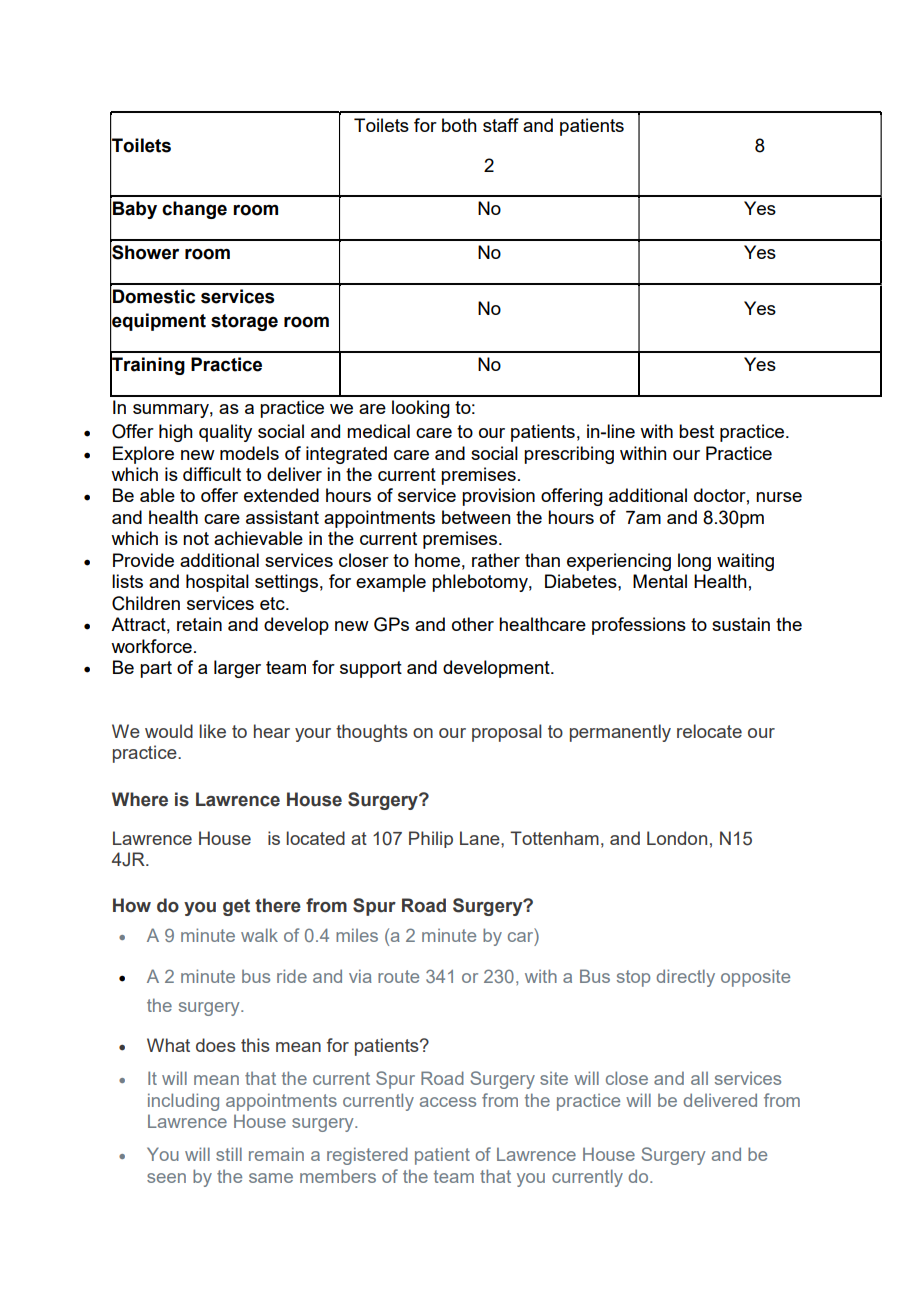 This screenshot has height=1308, width=924. Describe the element at coordinates (448, 1102) in the screenshot. I see `access` at that location.
